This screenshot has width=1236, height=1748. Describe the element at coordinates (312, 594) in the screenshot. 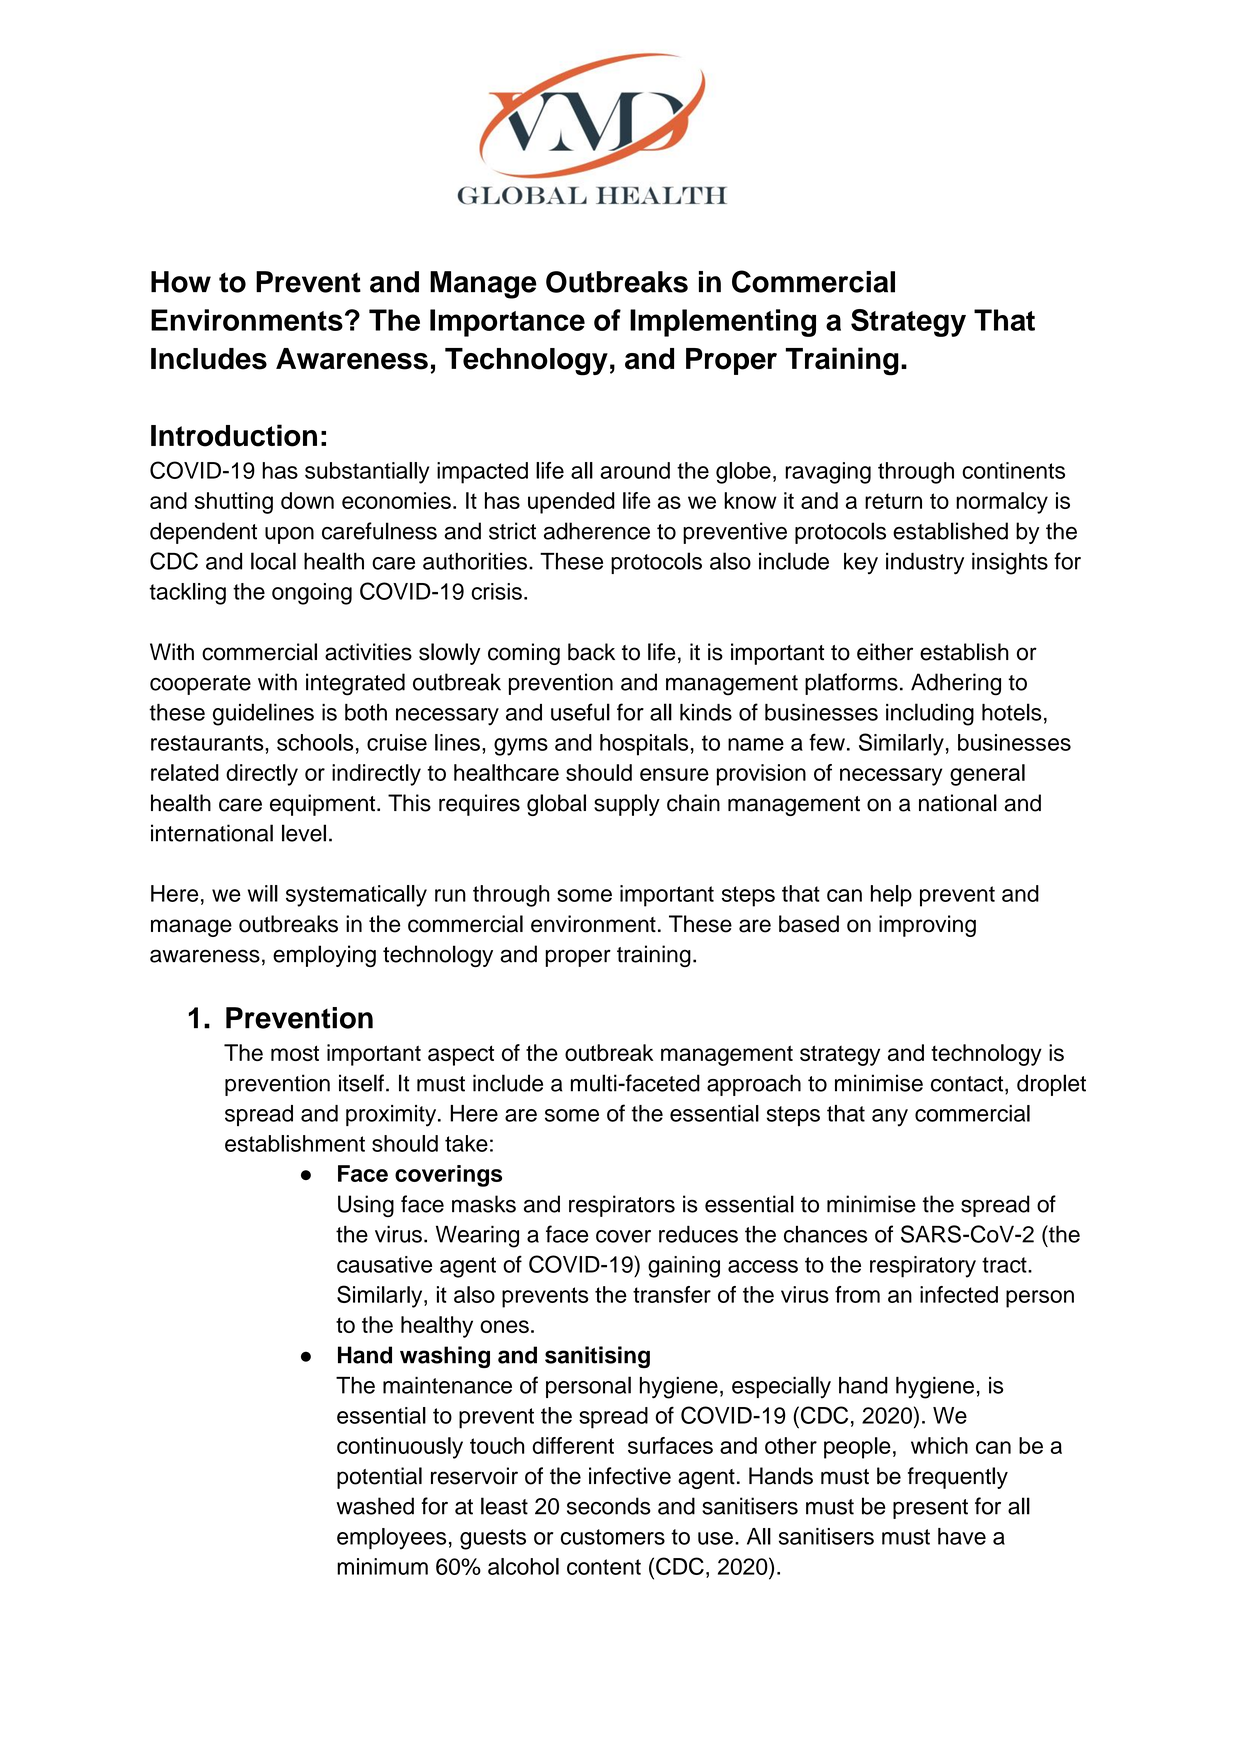

I see `ongoing` at that location.
